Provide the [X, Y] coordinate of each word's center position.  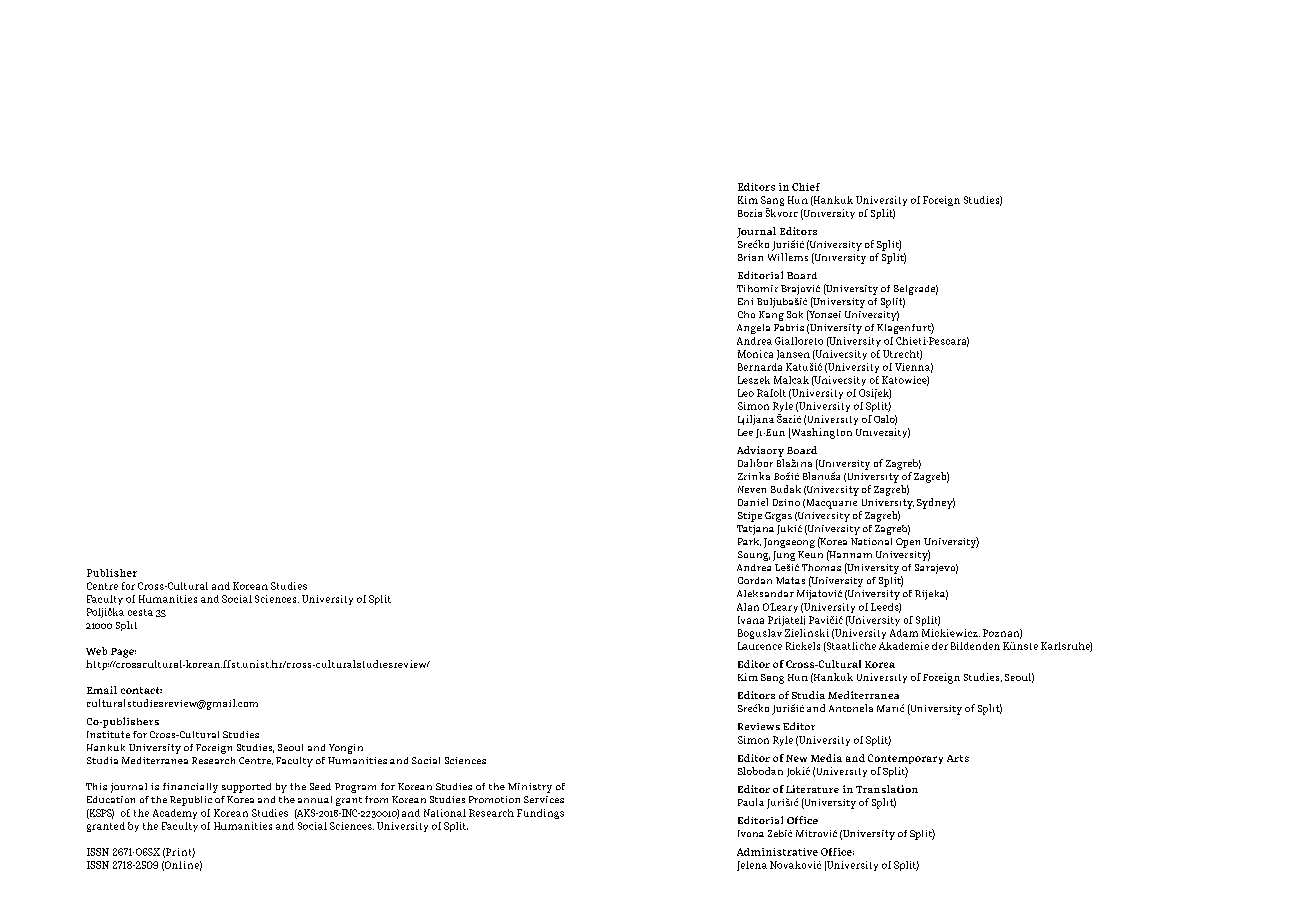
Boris [750, 213]
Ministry [530, 788]
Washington [820, 433]
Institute [108, 734]
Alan [748, 607]
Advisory [760, 451]
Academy [175, 814]
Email [102, 690]
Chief [806, 187]
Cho [746, 314]
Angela [753, 329]
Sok [795, 314]
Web [96, 651]
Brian [750, 257]
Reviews [759, 726]
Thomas [821, 567]
